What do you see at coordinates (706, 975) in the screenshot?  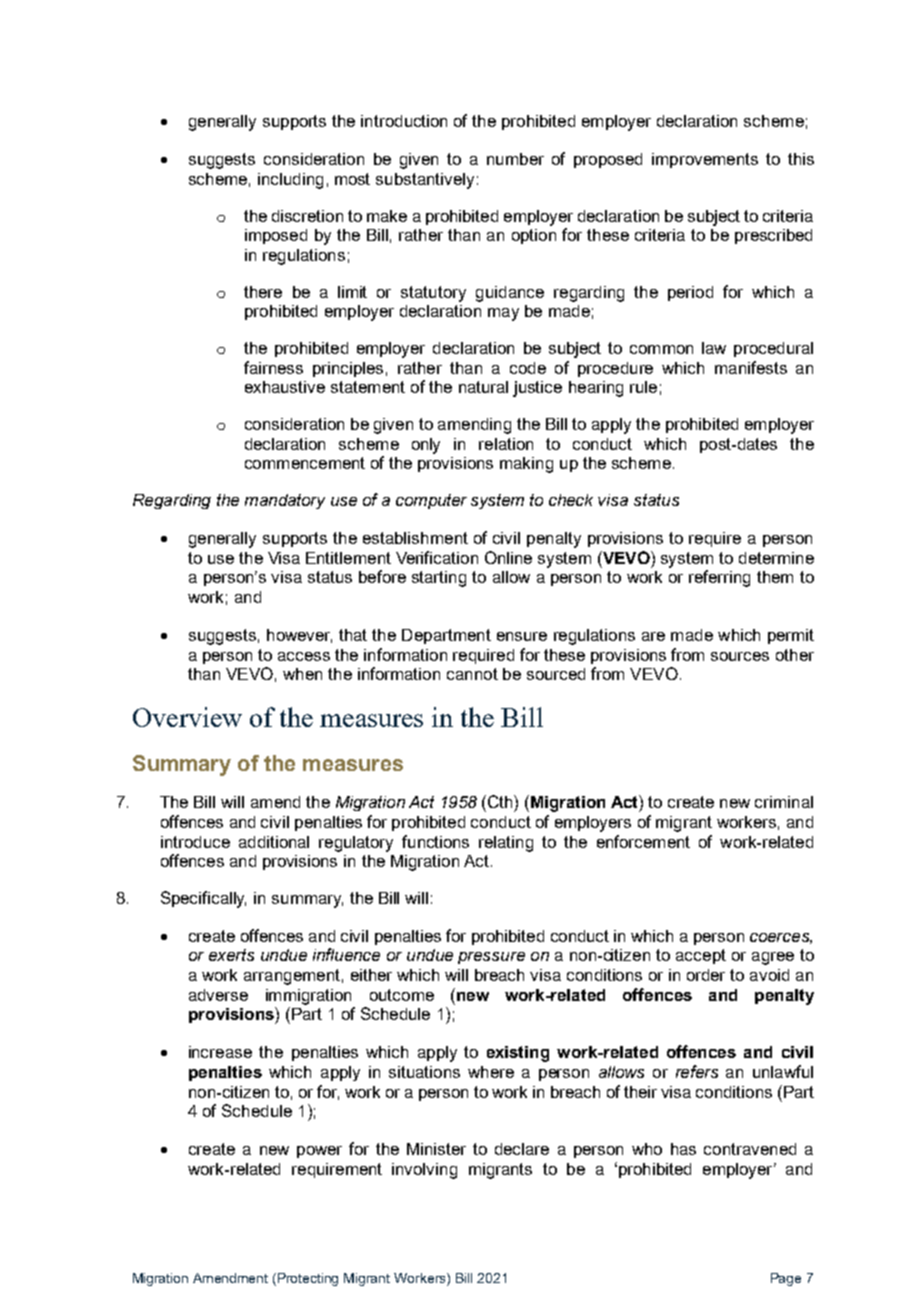 I see `order` at bounding box center [706, 975].
